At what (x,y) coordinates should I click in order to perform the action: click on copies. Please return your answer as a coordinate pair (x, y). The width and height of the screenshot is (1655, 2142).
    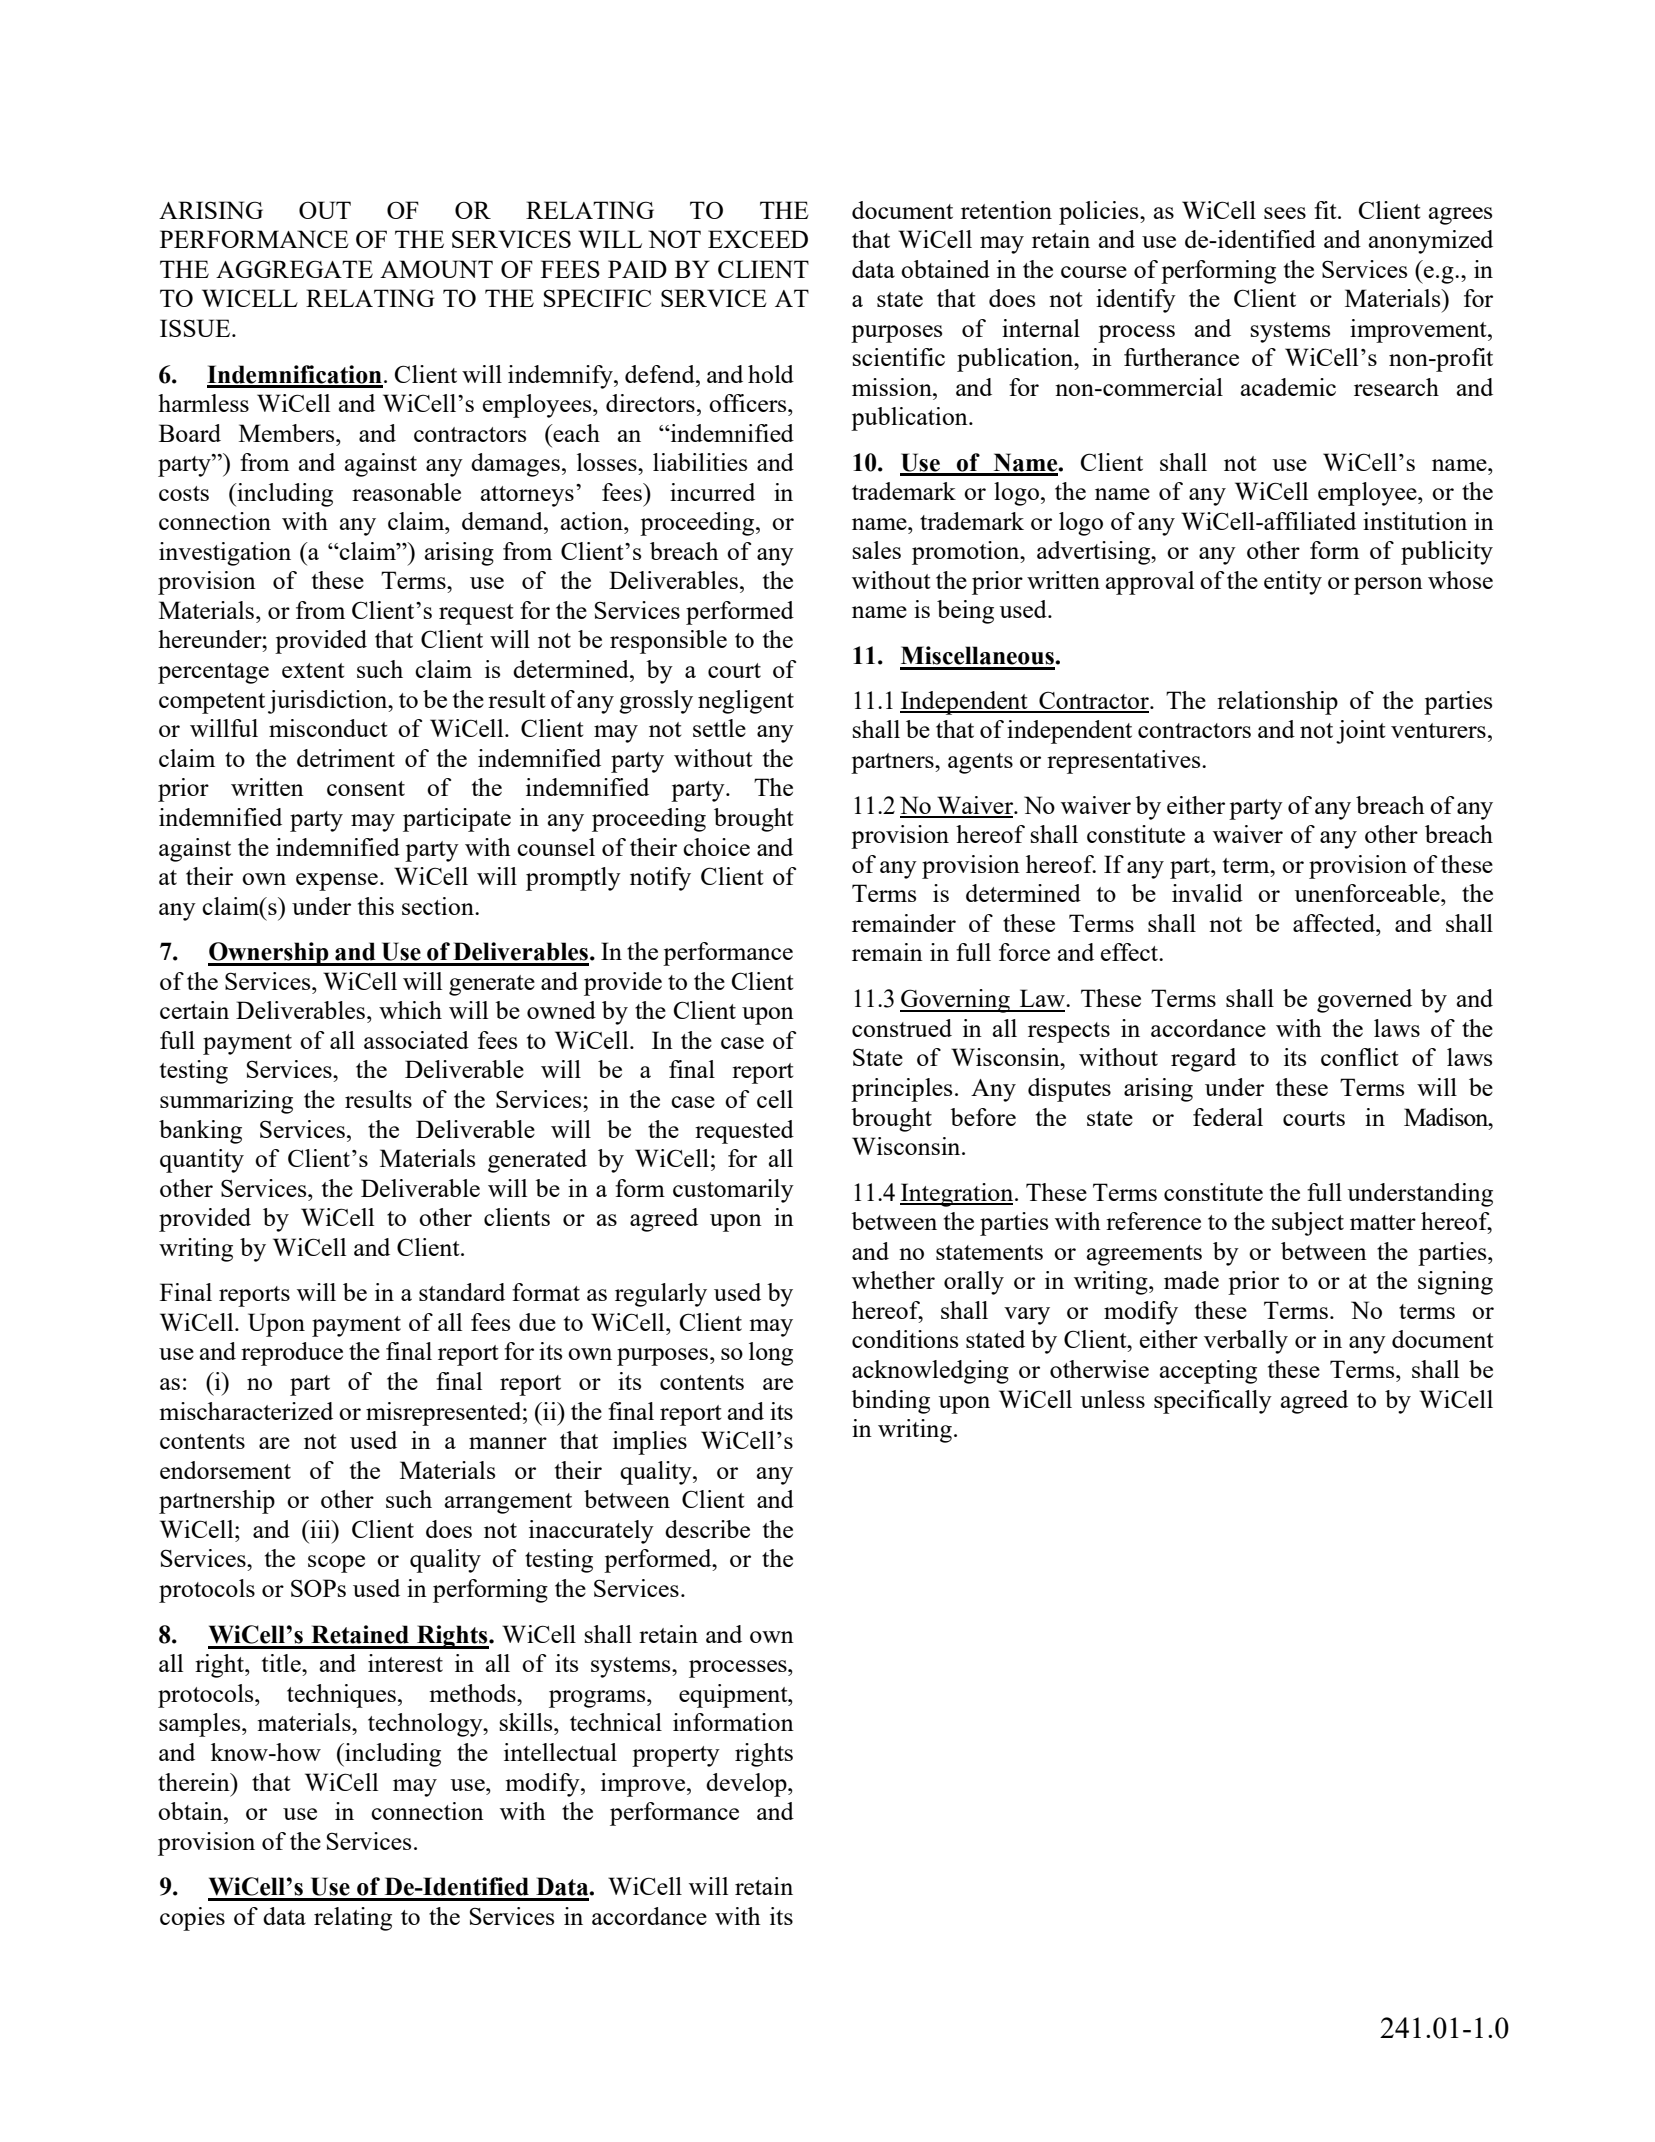
    Looking at the image, I should click on (192, 1919).
